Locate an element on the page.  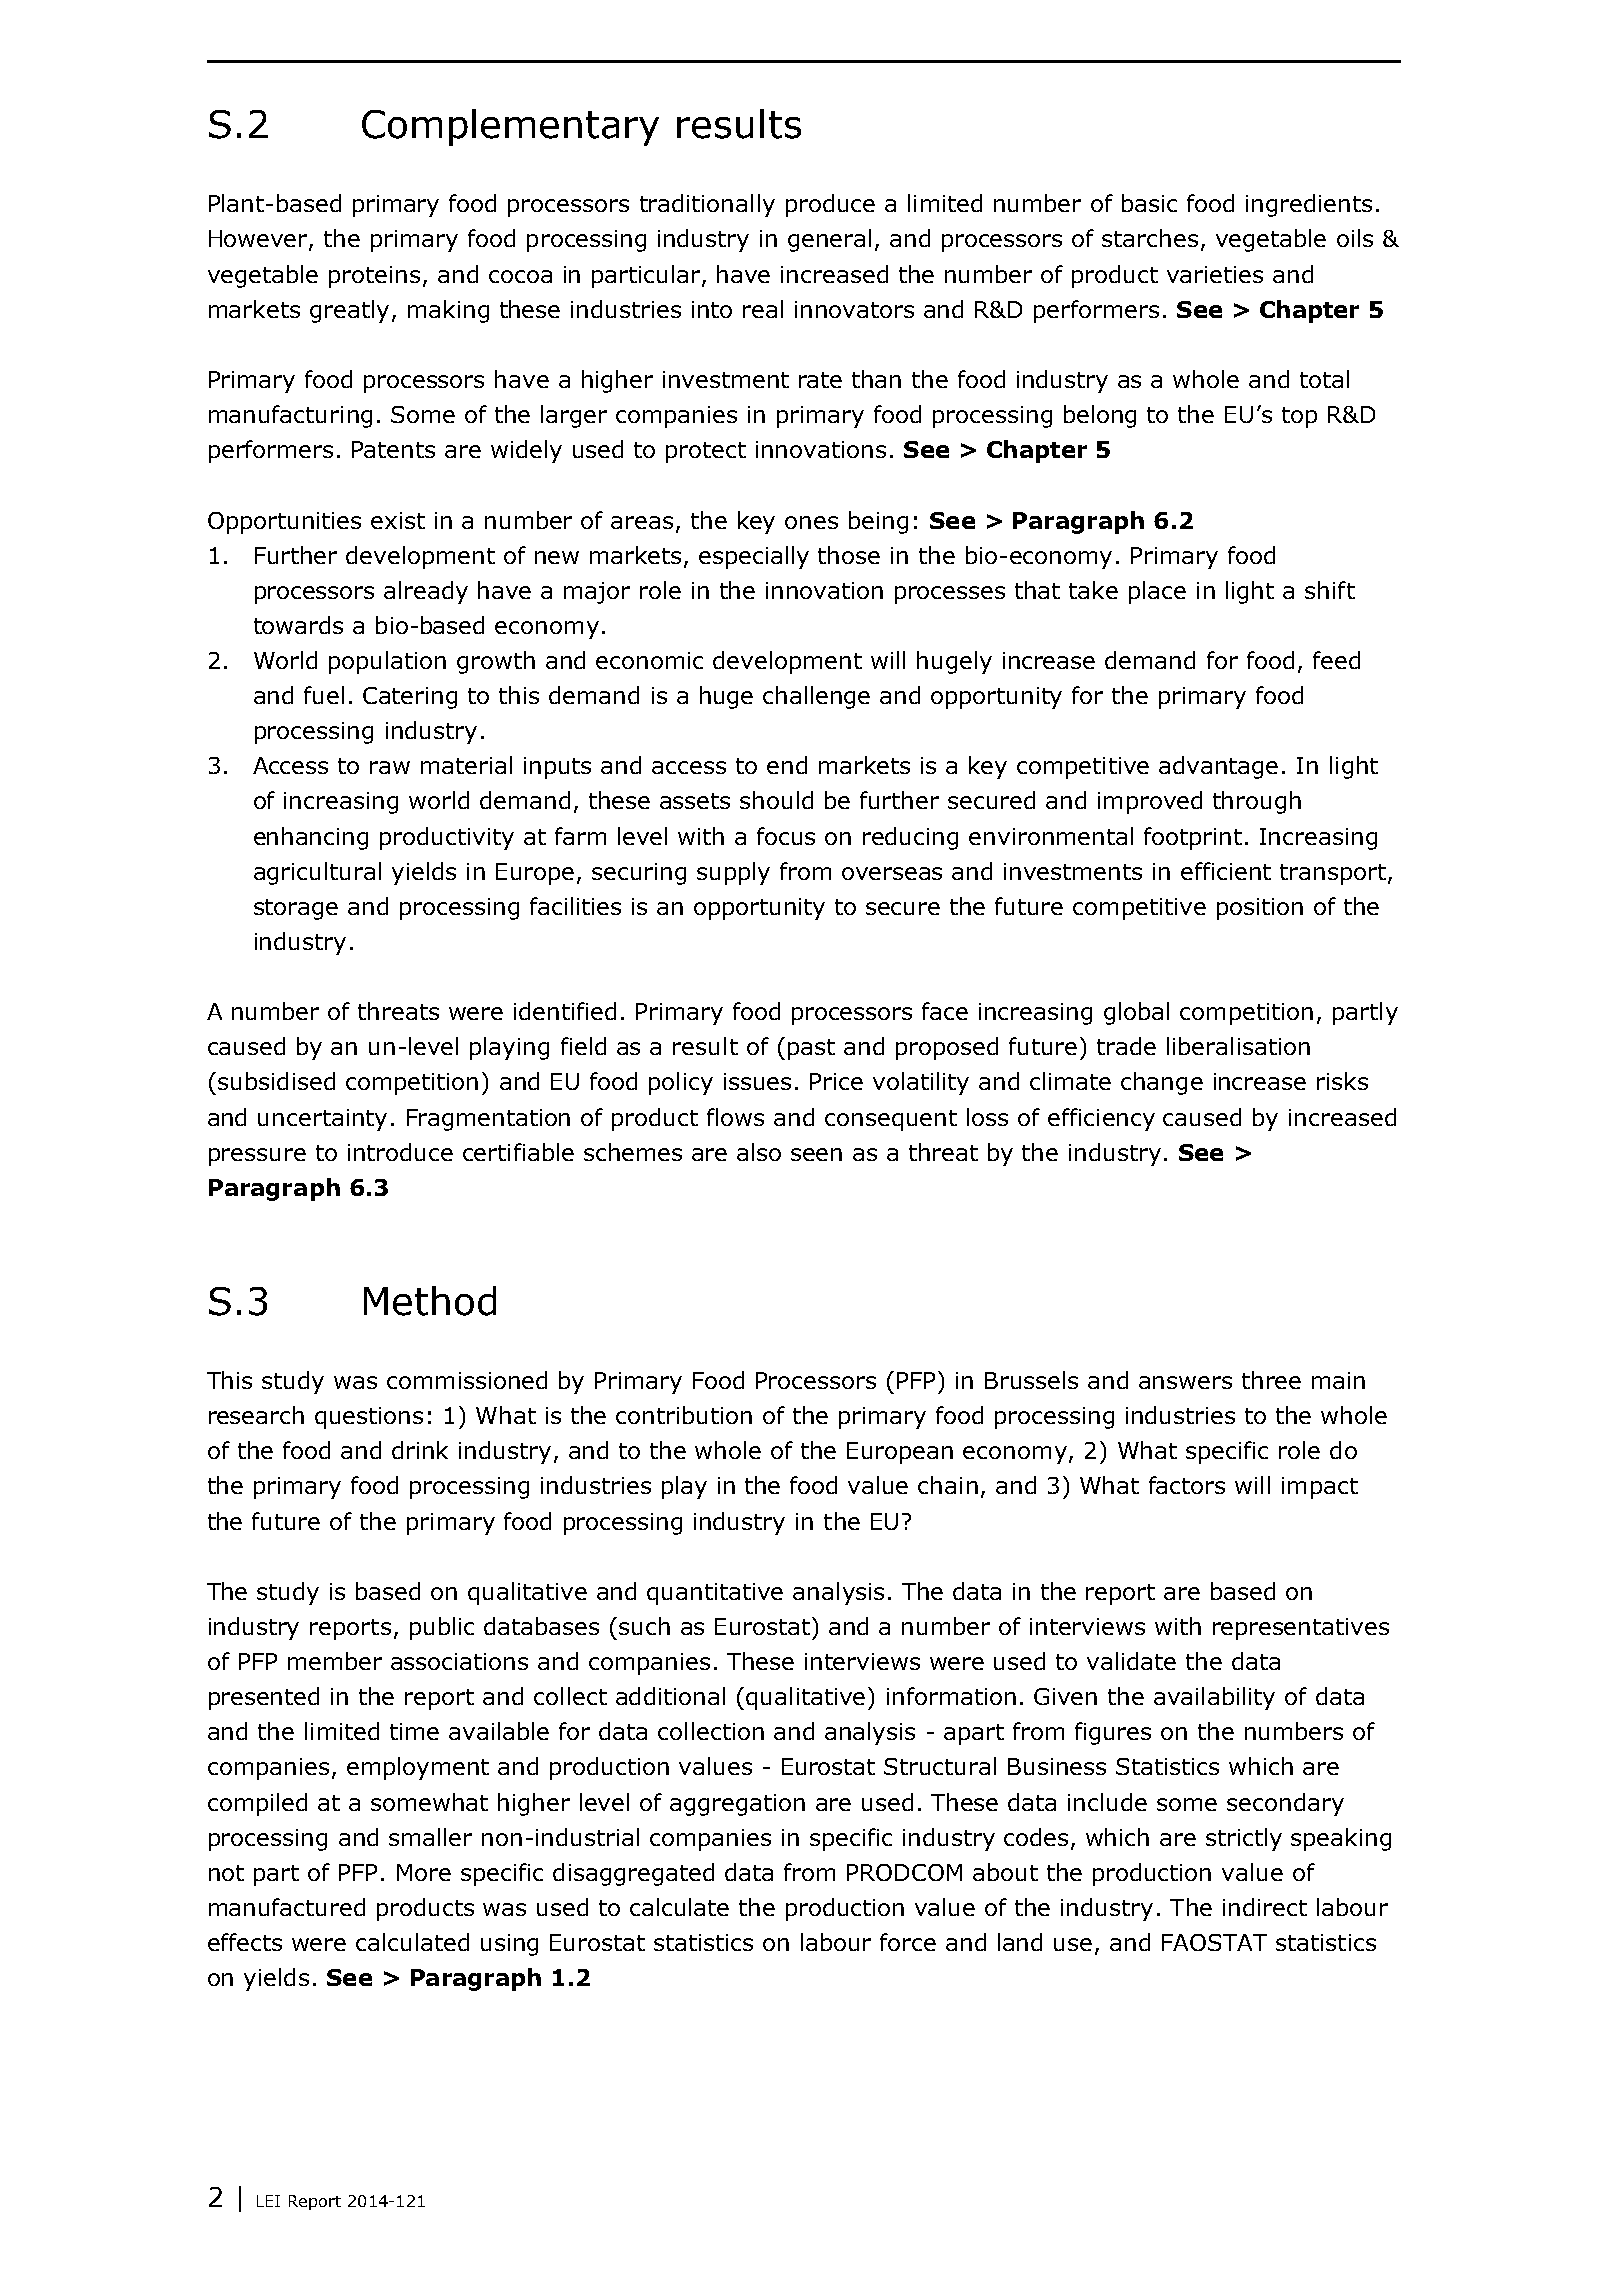
drink is located at coordinates (420, 1450).
